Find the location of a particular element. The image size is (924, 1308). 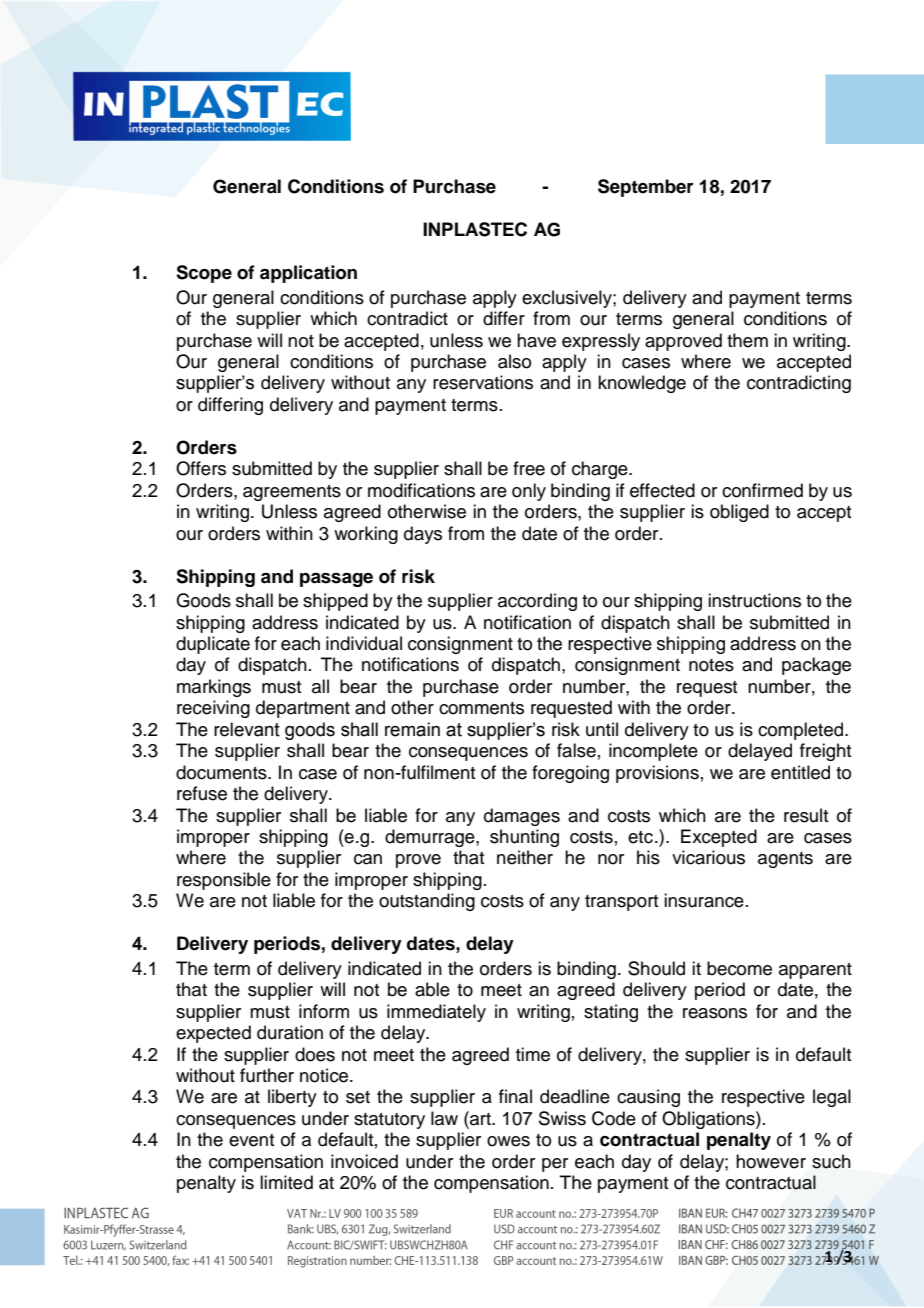

them is located at coordinates (747, 340).
